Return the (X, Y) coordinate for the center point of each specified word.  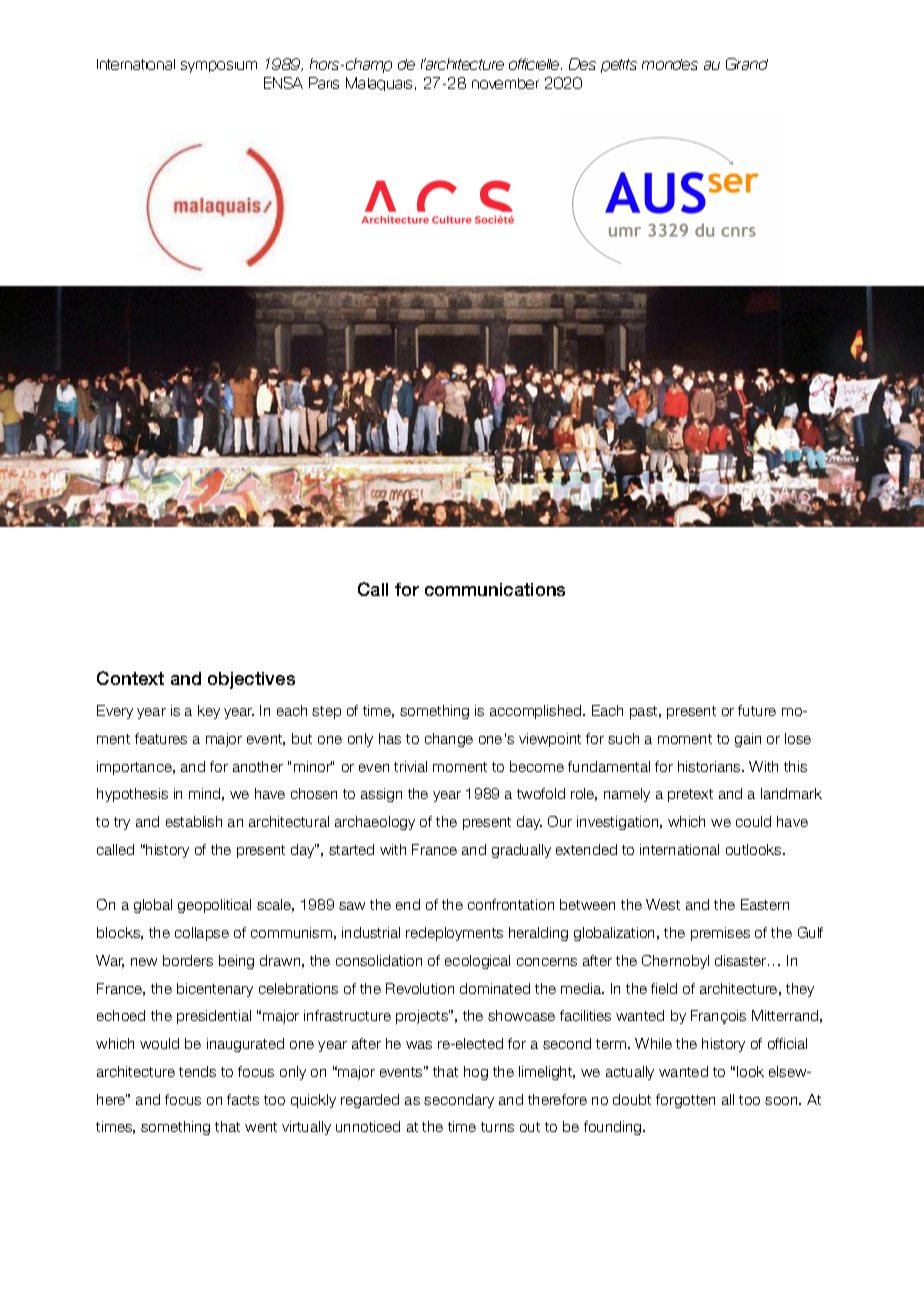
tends (197, 1071)
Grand (747, 64)
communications (495, 589)
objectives (251, 680)
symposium (219, 67)
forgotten (685, 1101)
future (757, 710)
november (505, 83)
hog (476, 1073)
